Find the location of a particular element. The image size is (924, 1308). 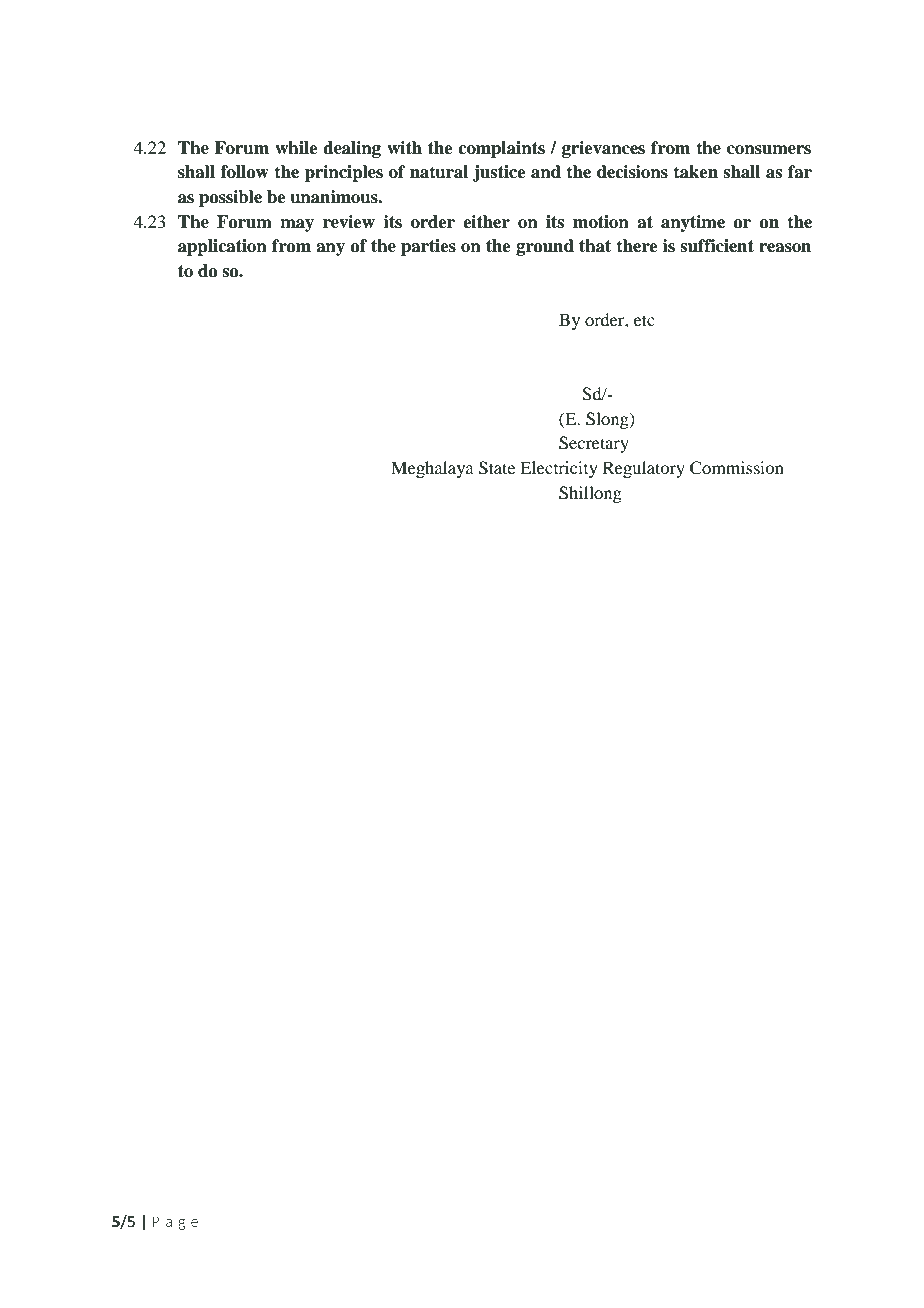

while is located at coordinates (296, 148).
